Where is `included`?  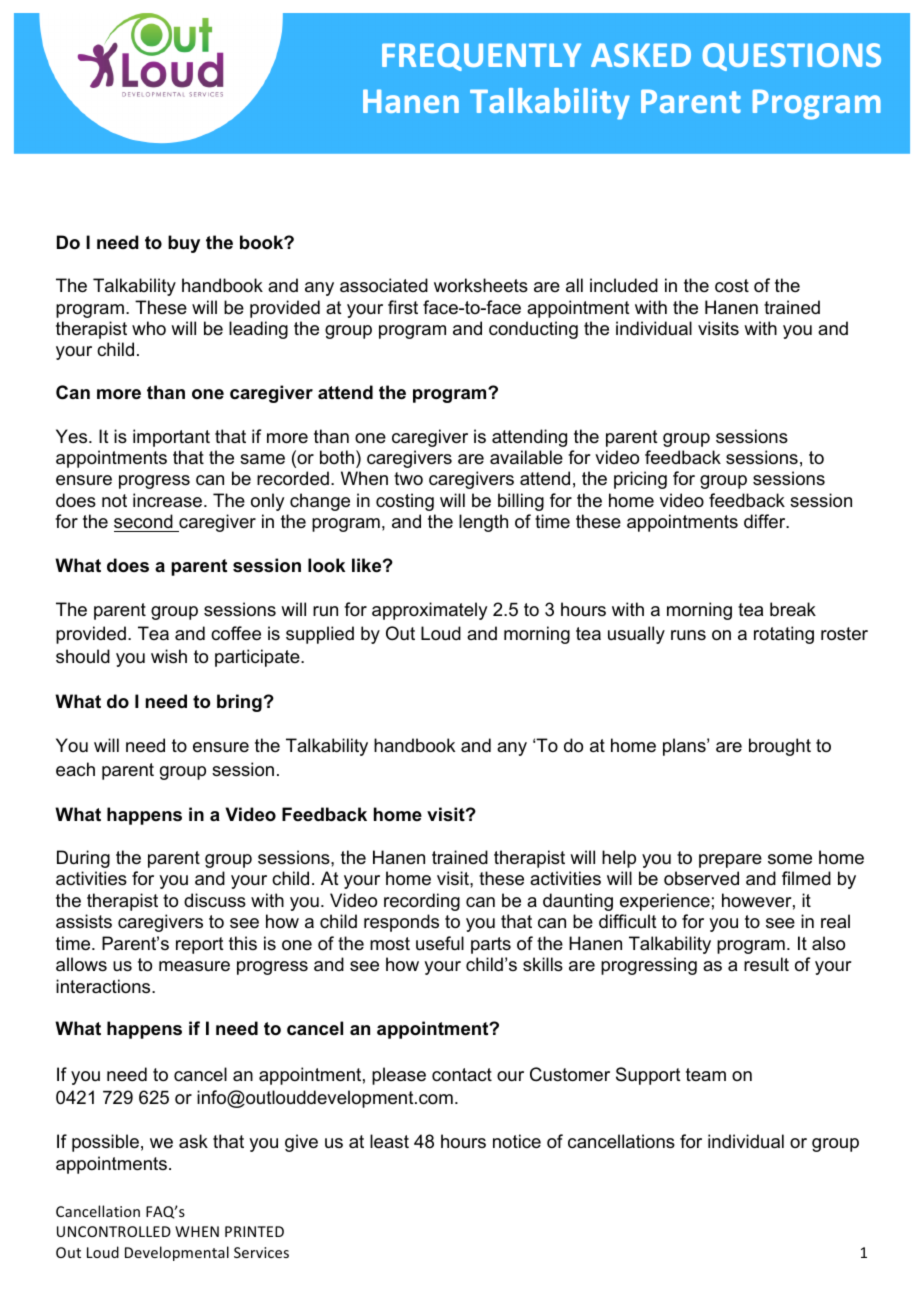
included is located at coordinates (624, 285).
